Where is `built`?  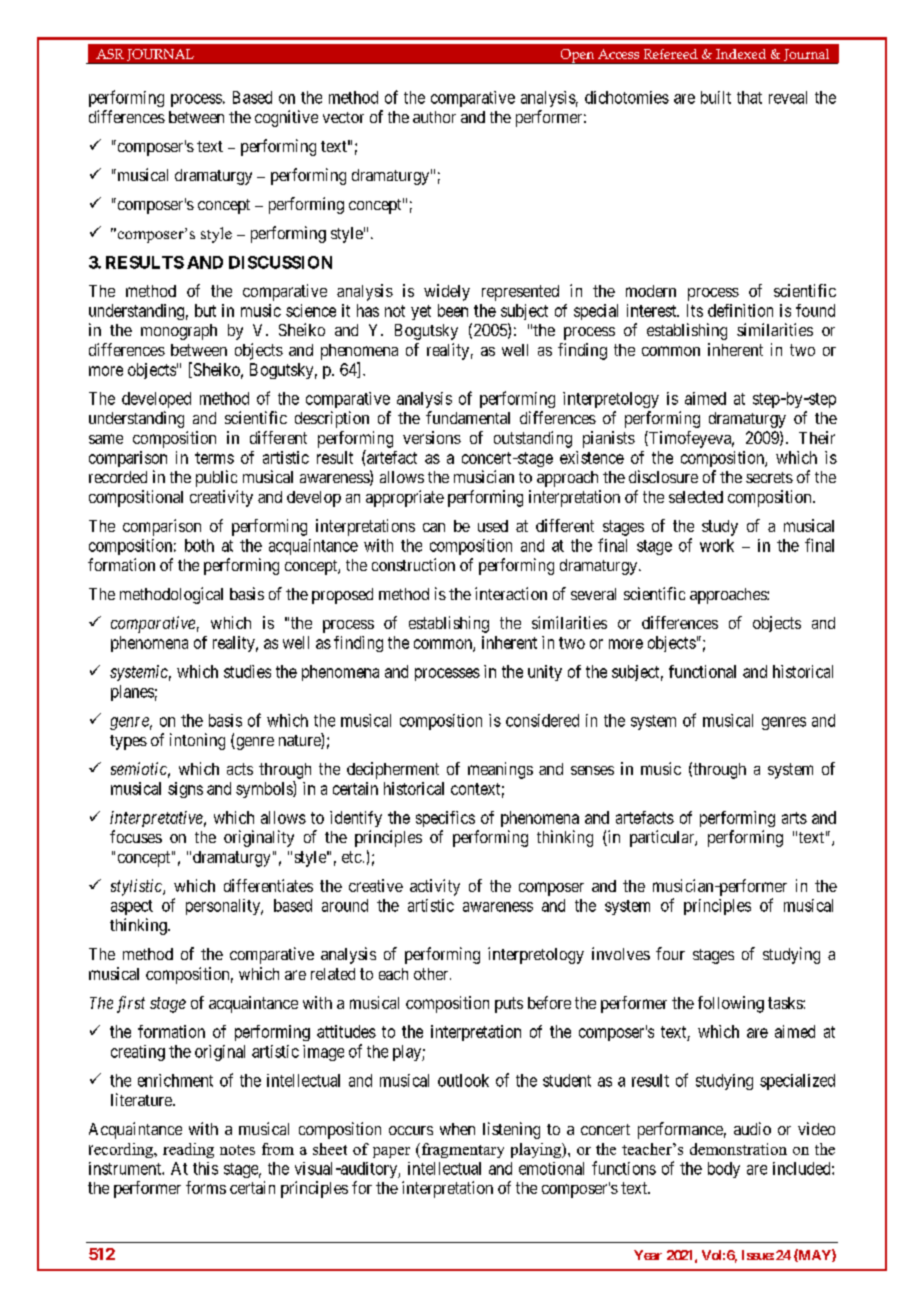
built is located at coordinates (716, 97).
